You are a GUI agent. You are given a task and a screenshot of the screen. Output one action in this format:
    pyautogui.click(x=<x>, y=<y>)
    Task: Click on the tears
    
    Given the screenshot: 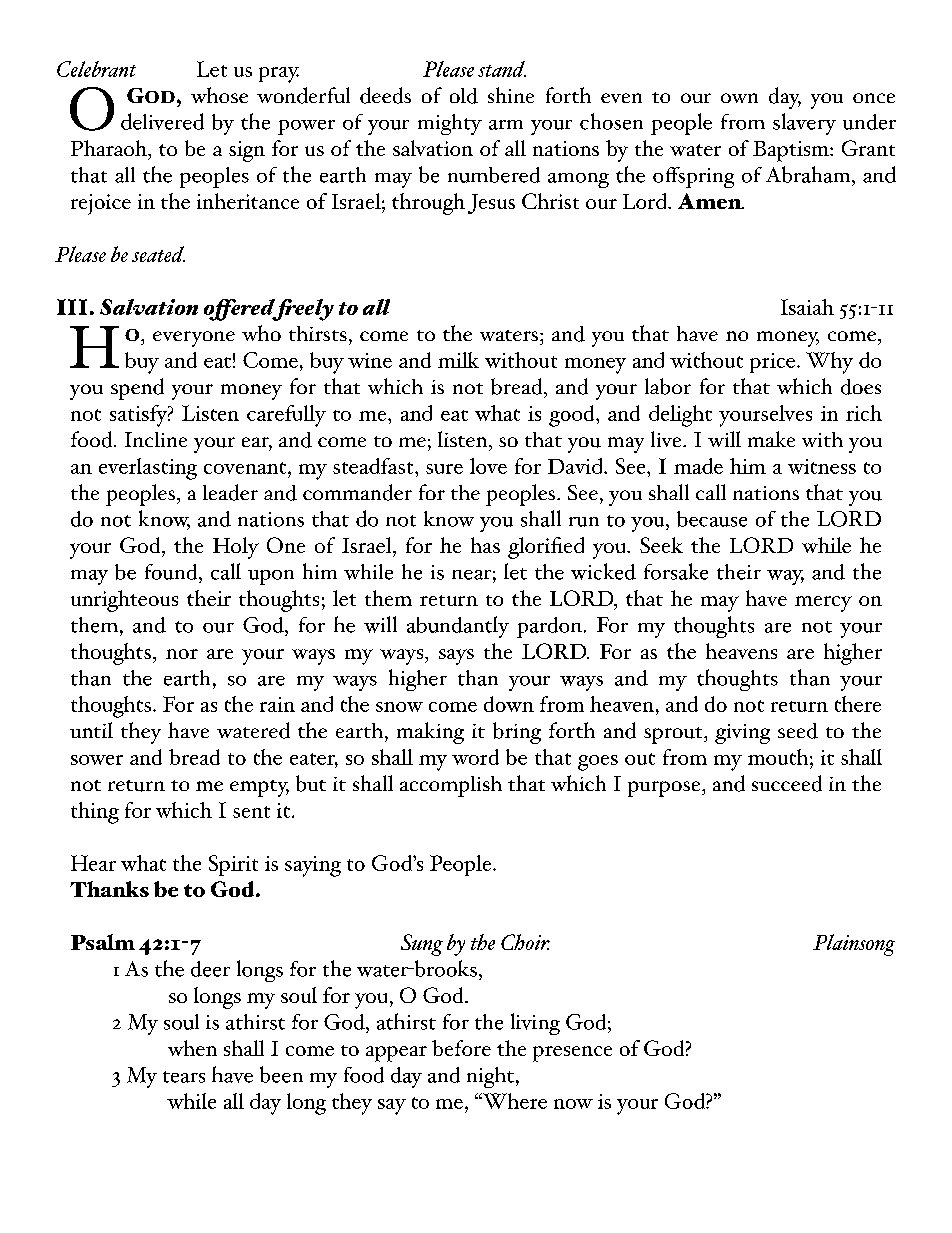 What is the action you would take?
    pyautogui.click(x=184, y=1077)
